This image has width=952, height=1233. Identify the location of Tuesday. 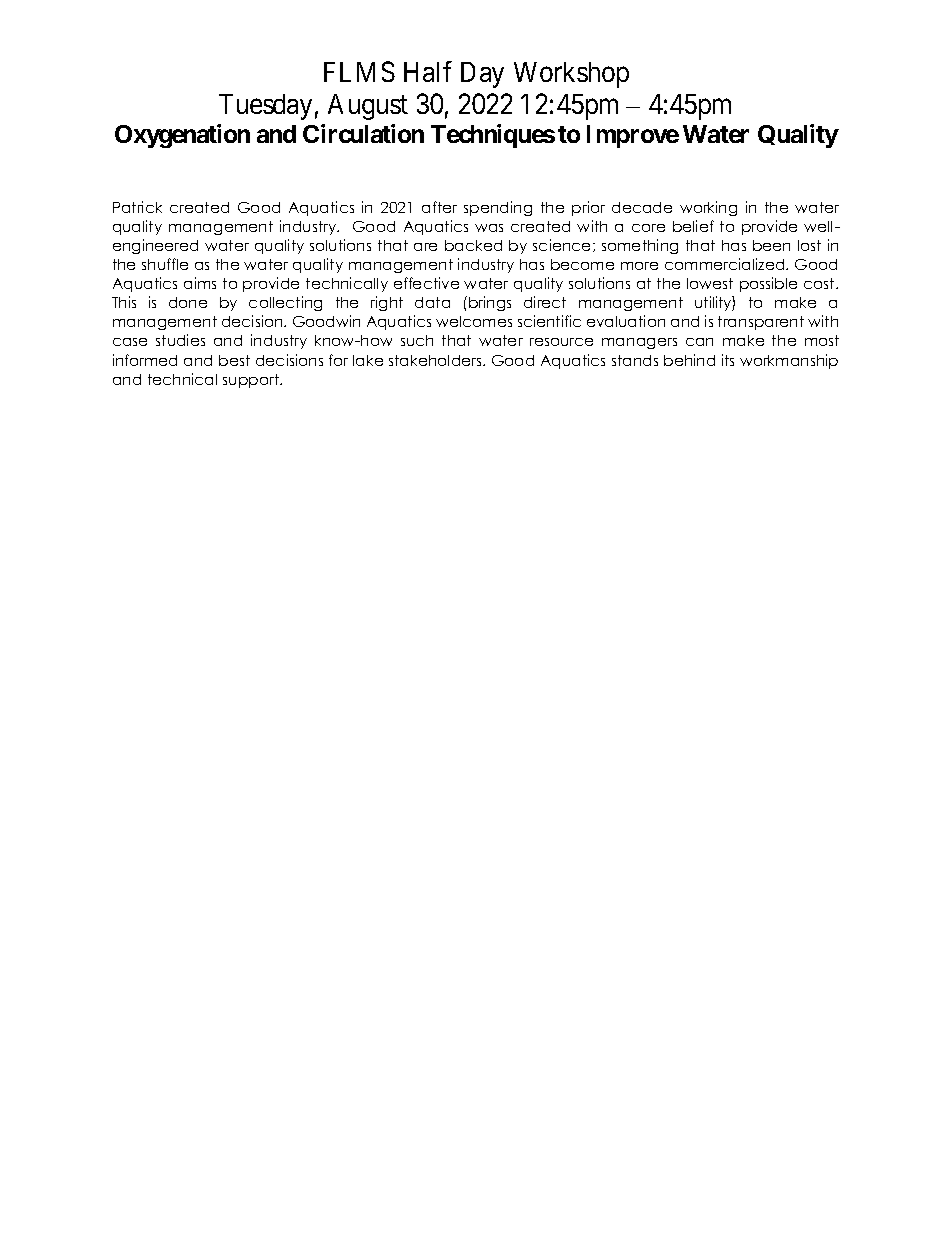
(265, 107).
